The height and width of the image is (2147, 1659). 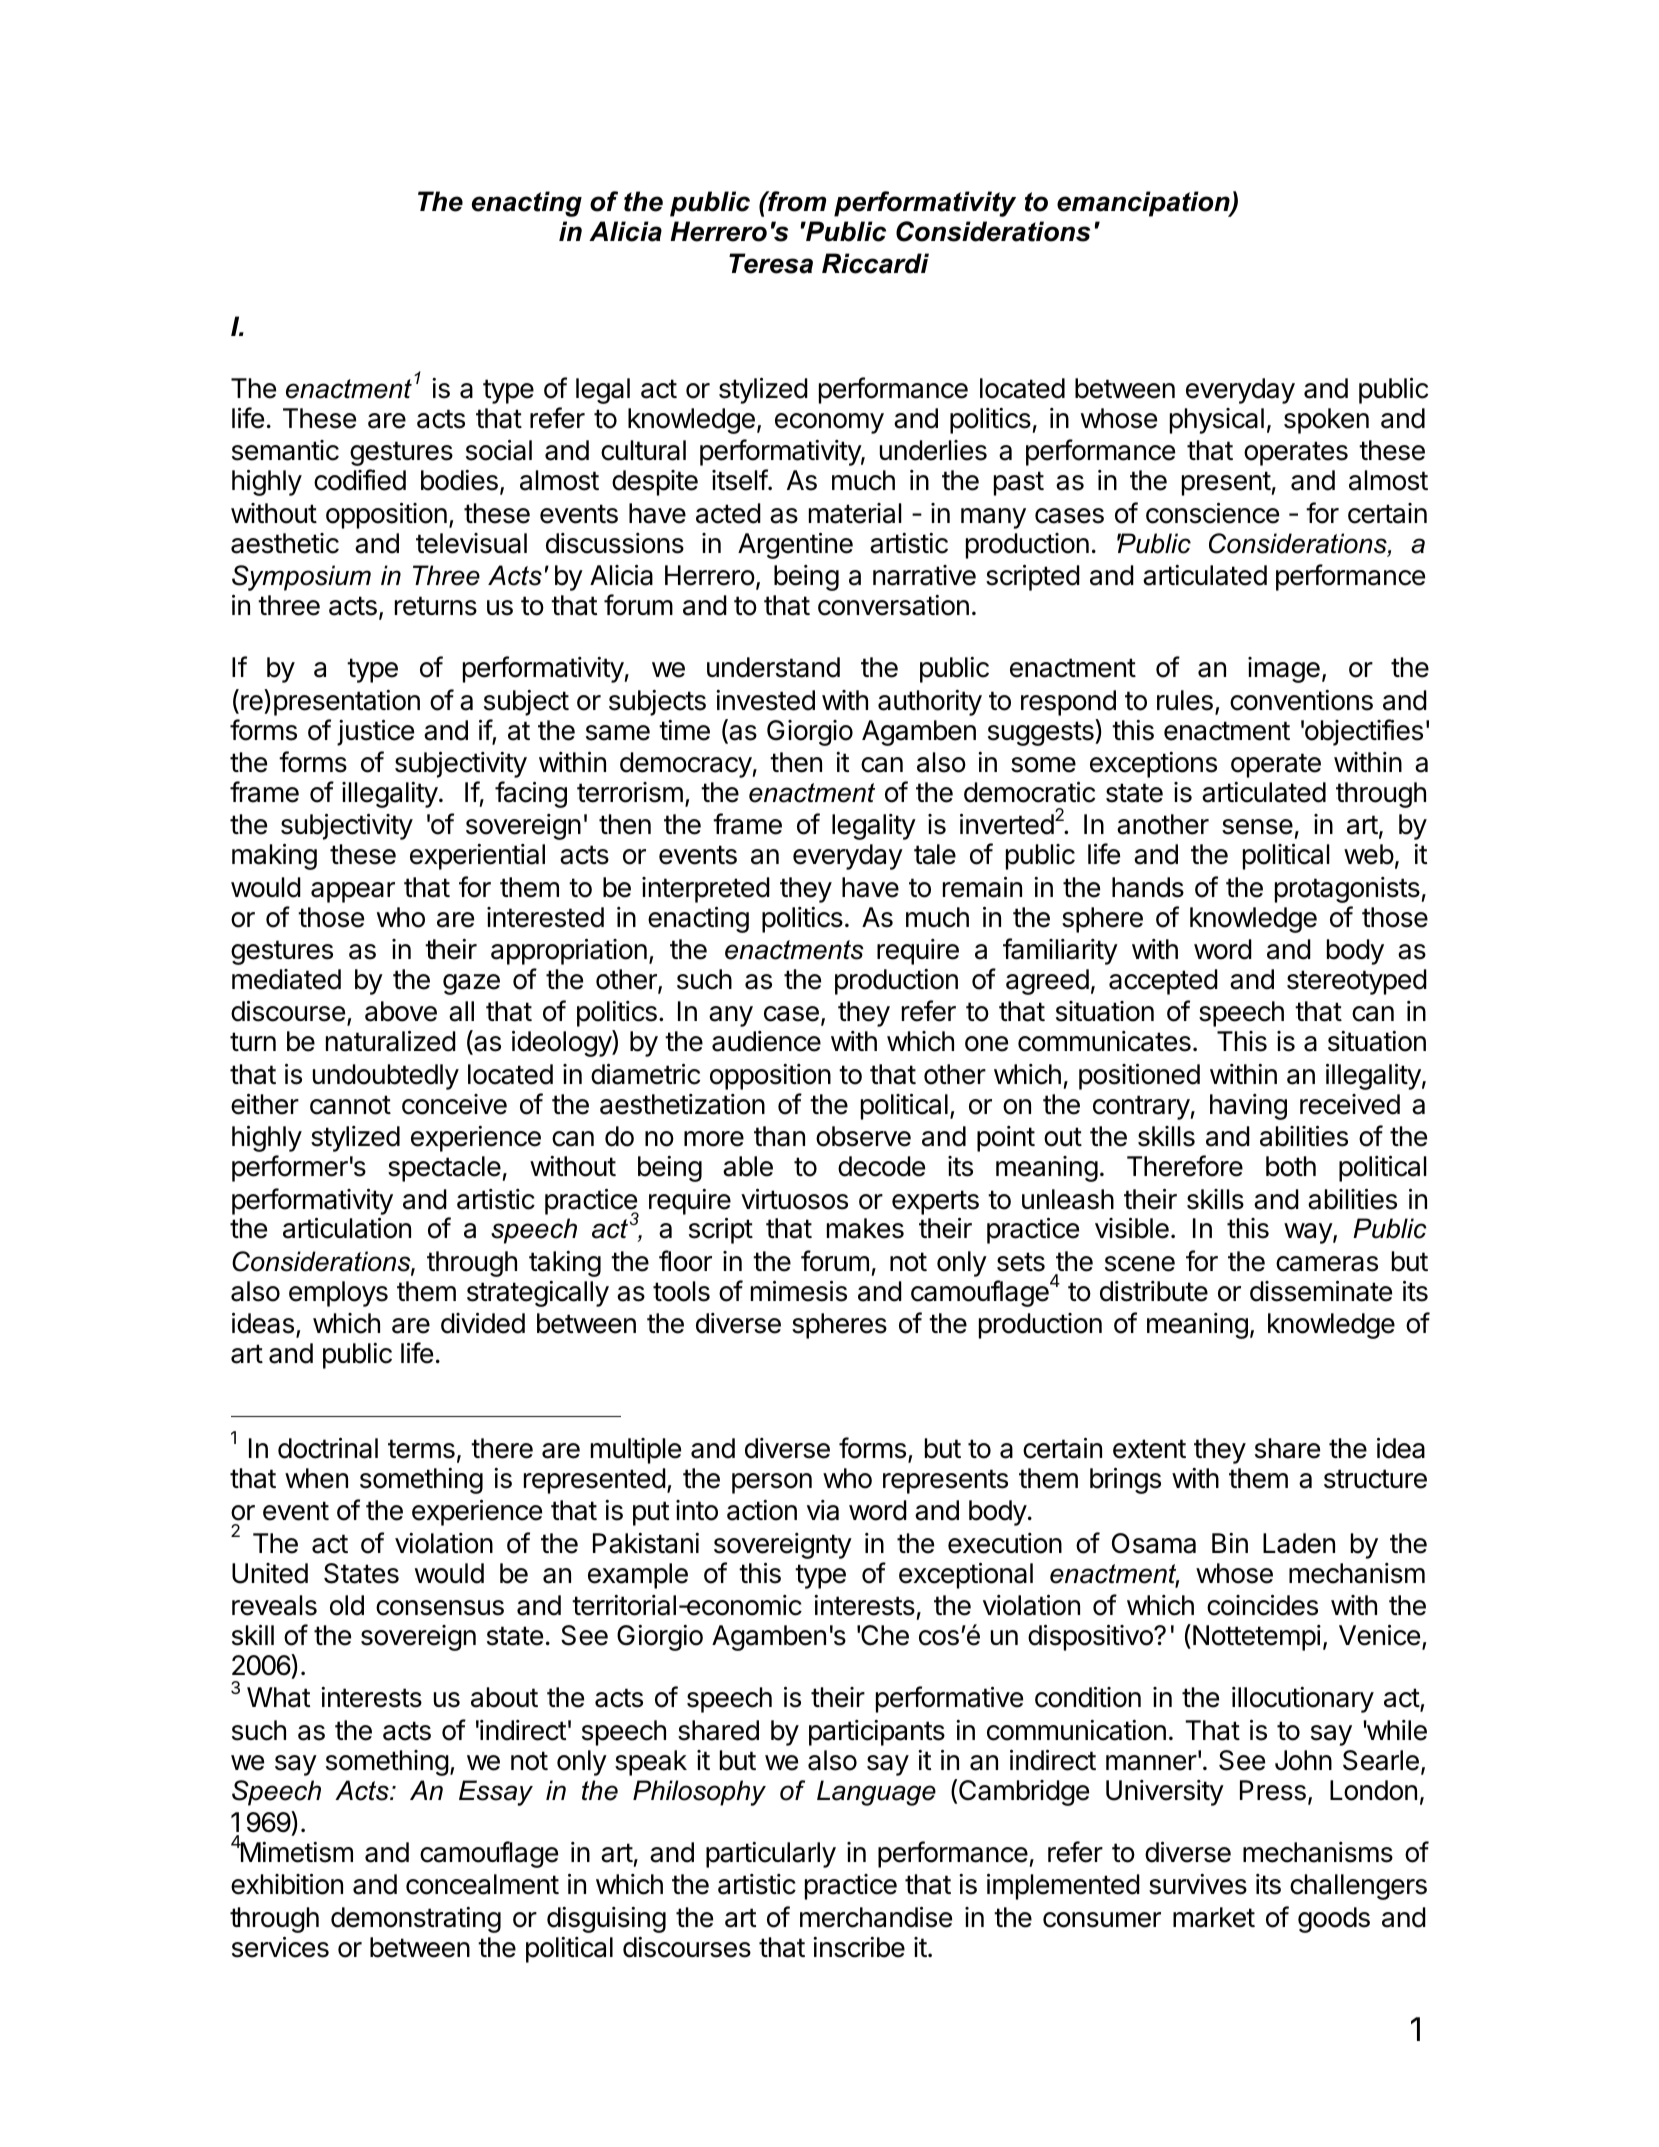 I want to click on having, so click(x=1248, y=1107).
